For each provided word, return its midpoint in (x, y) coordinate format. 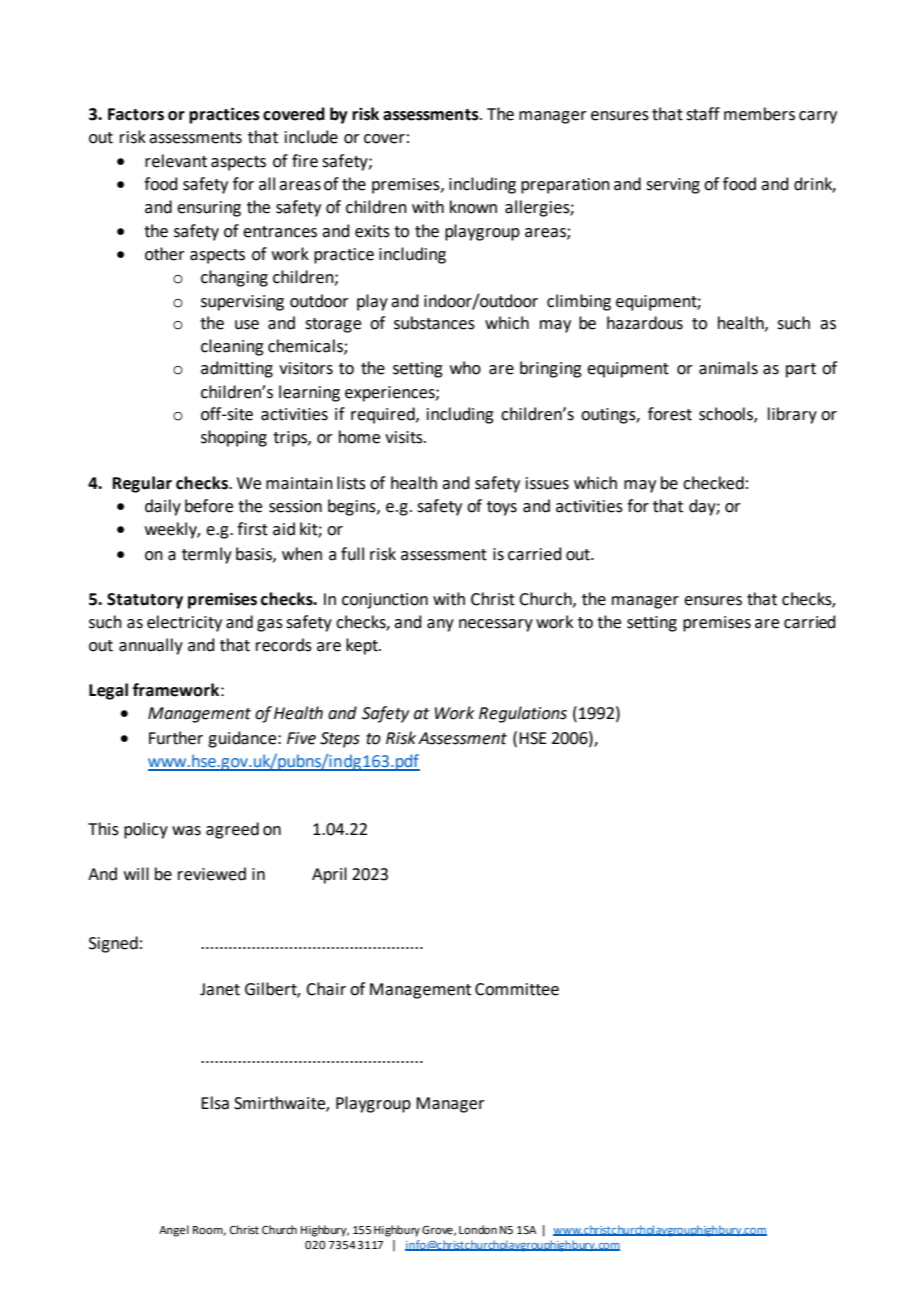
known (473, 207)
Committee (517, 989)
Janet (220, 989)
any (440, 625)
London (478, 1229)
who (465, 368)
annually (151, 646)
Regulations (523, 714)
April (329, 875)
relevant (176, 161)
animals (728, 368)
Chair (326, 989)
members (759, 114)
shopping (234, 438)
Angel (174, 1231)
